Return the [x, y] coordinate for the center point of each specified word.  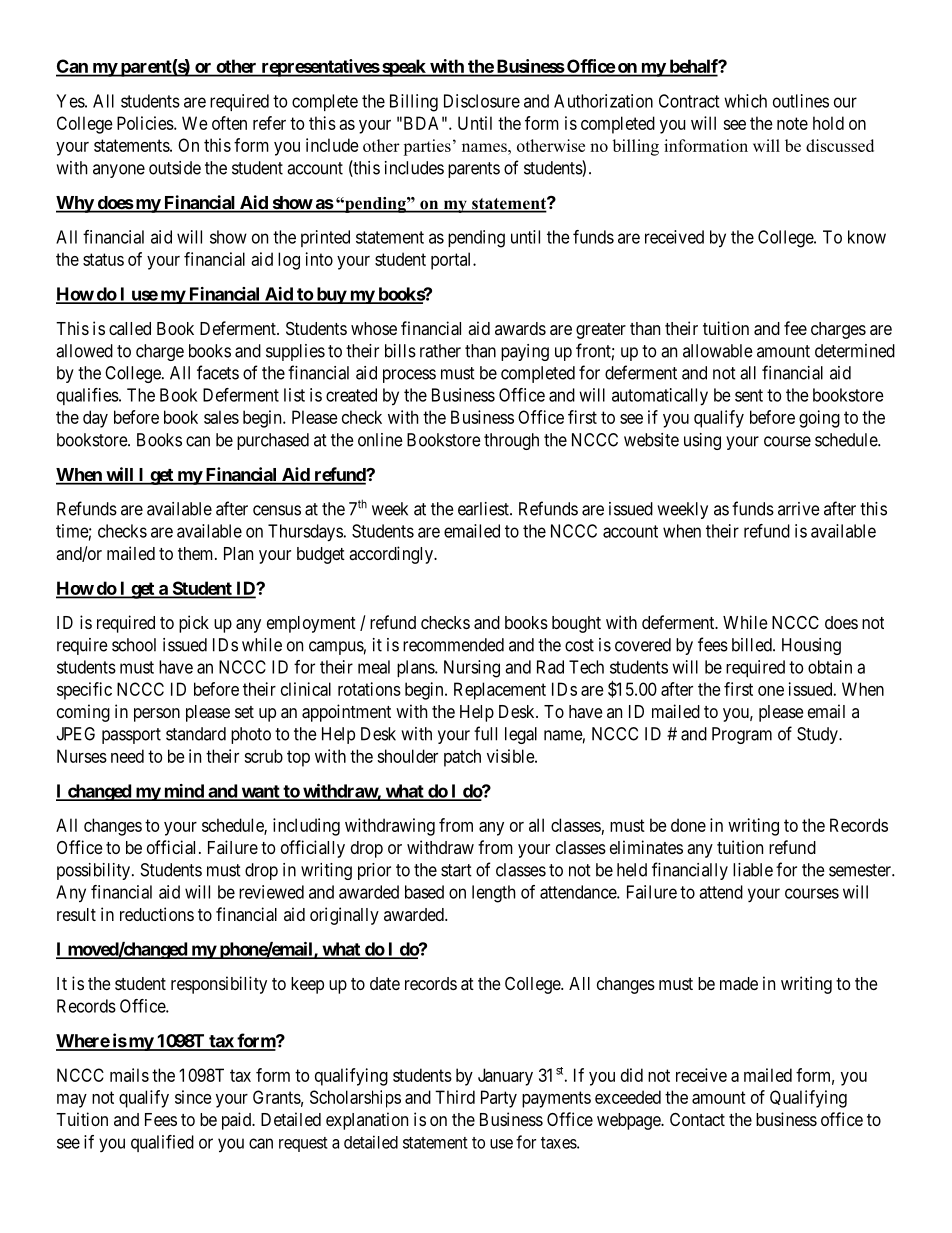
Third [455, 1097]
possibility [95, 871]
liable [753, 870]
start [456, 870]
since [193, 1097]
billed [753, 645]
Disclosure [482, 101]
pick [194, 624]
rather [440, 351]
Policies [146, 123]
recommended [453, 645]
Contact [697, 1119]
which [745, 101]
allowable [718, 351]
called [130, 328]
